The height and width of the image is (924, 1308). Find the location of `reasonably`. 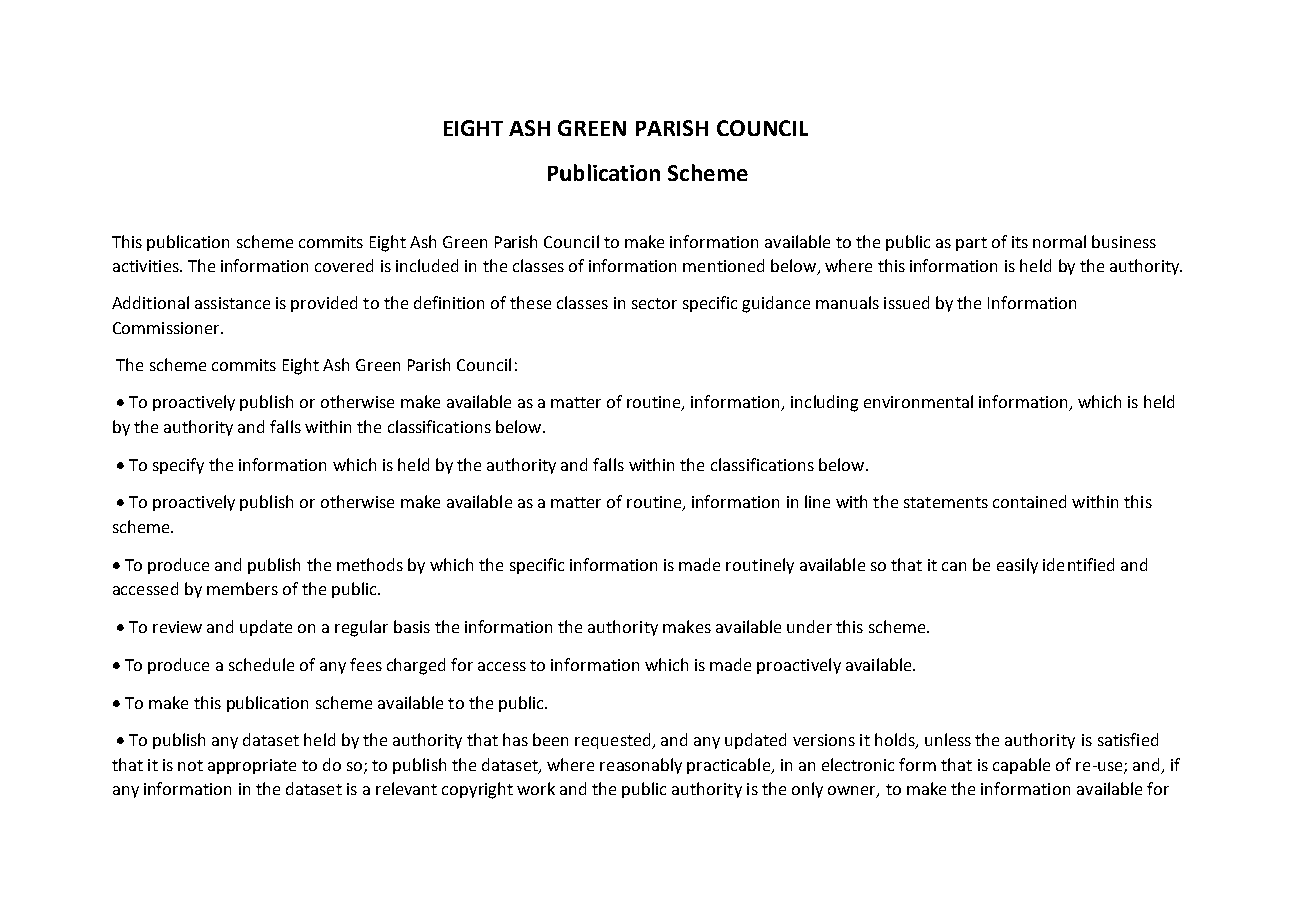

reasonably is located at coordinates (641, 766).
